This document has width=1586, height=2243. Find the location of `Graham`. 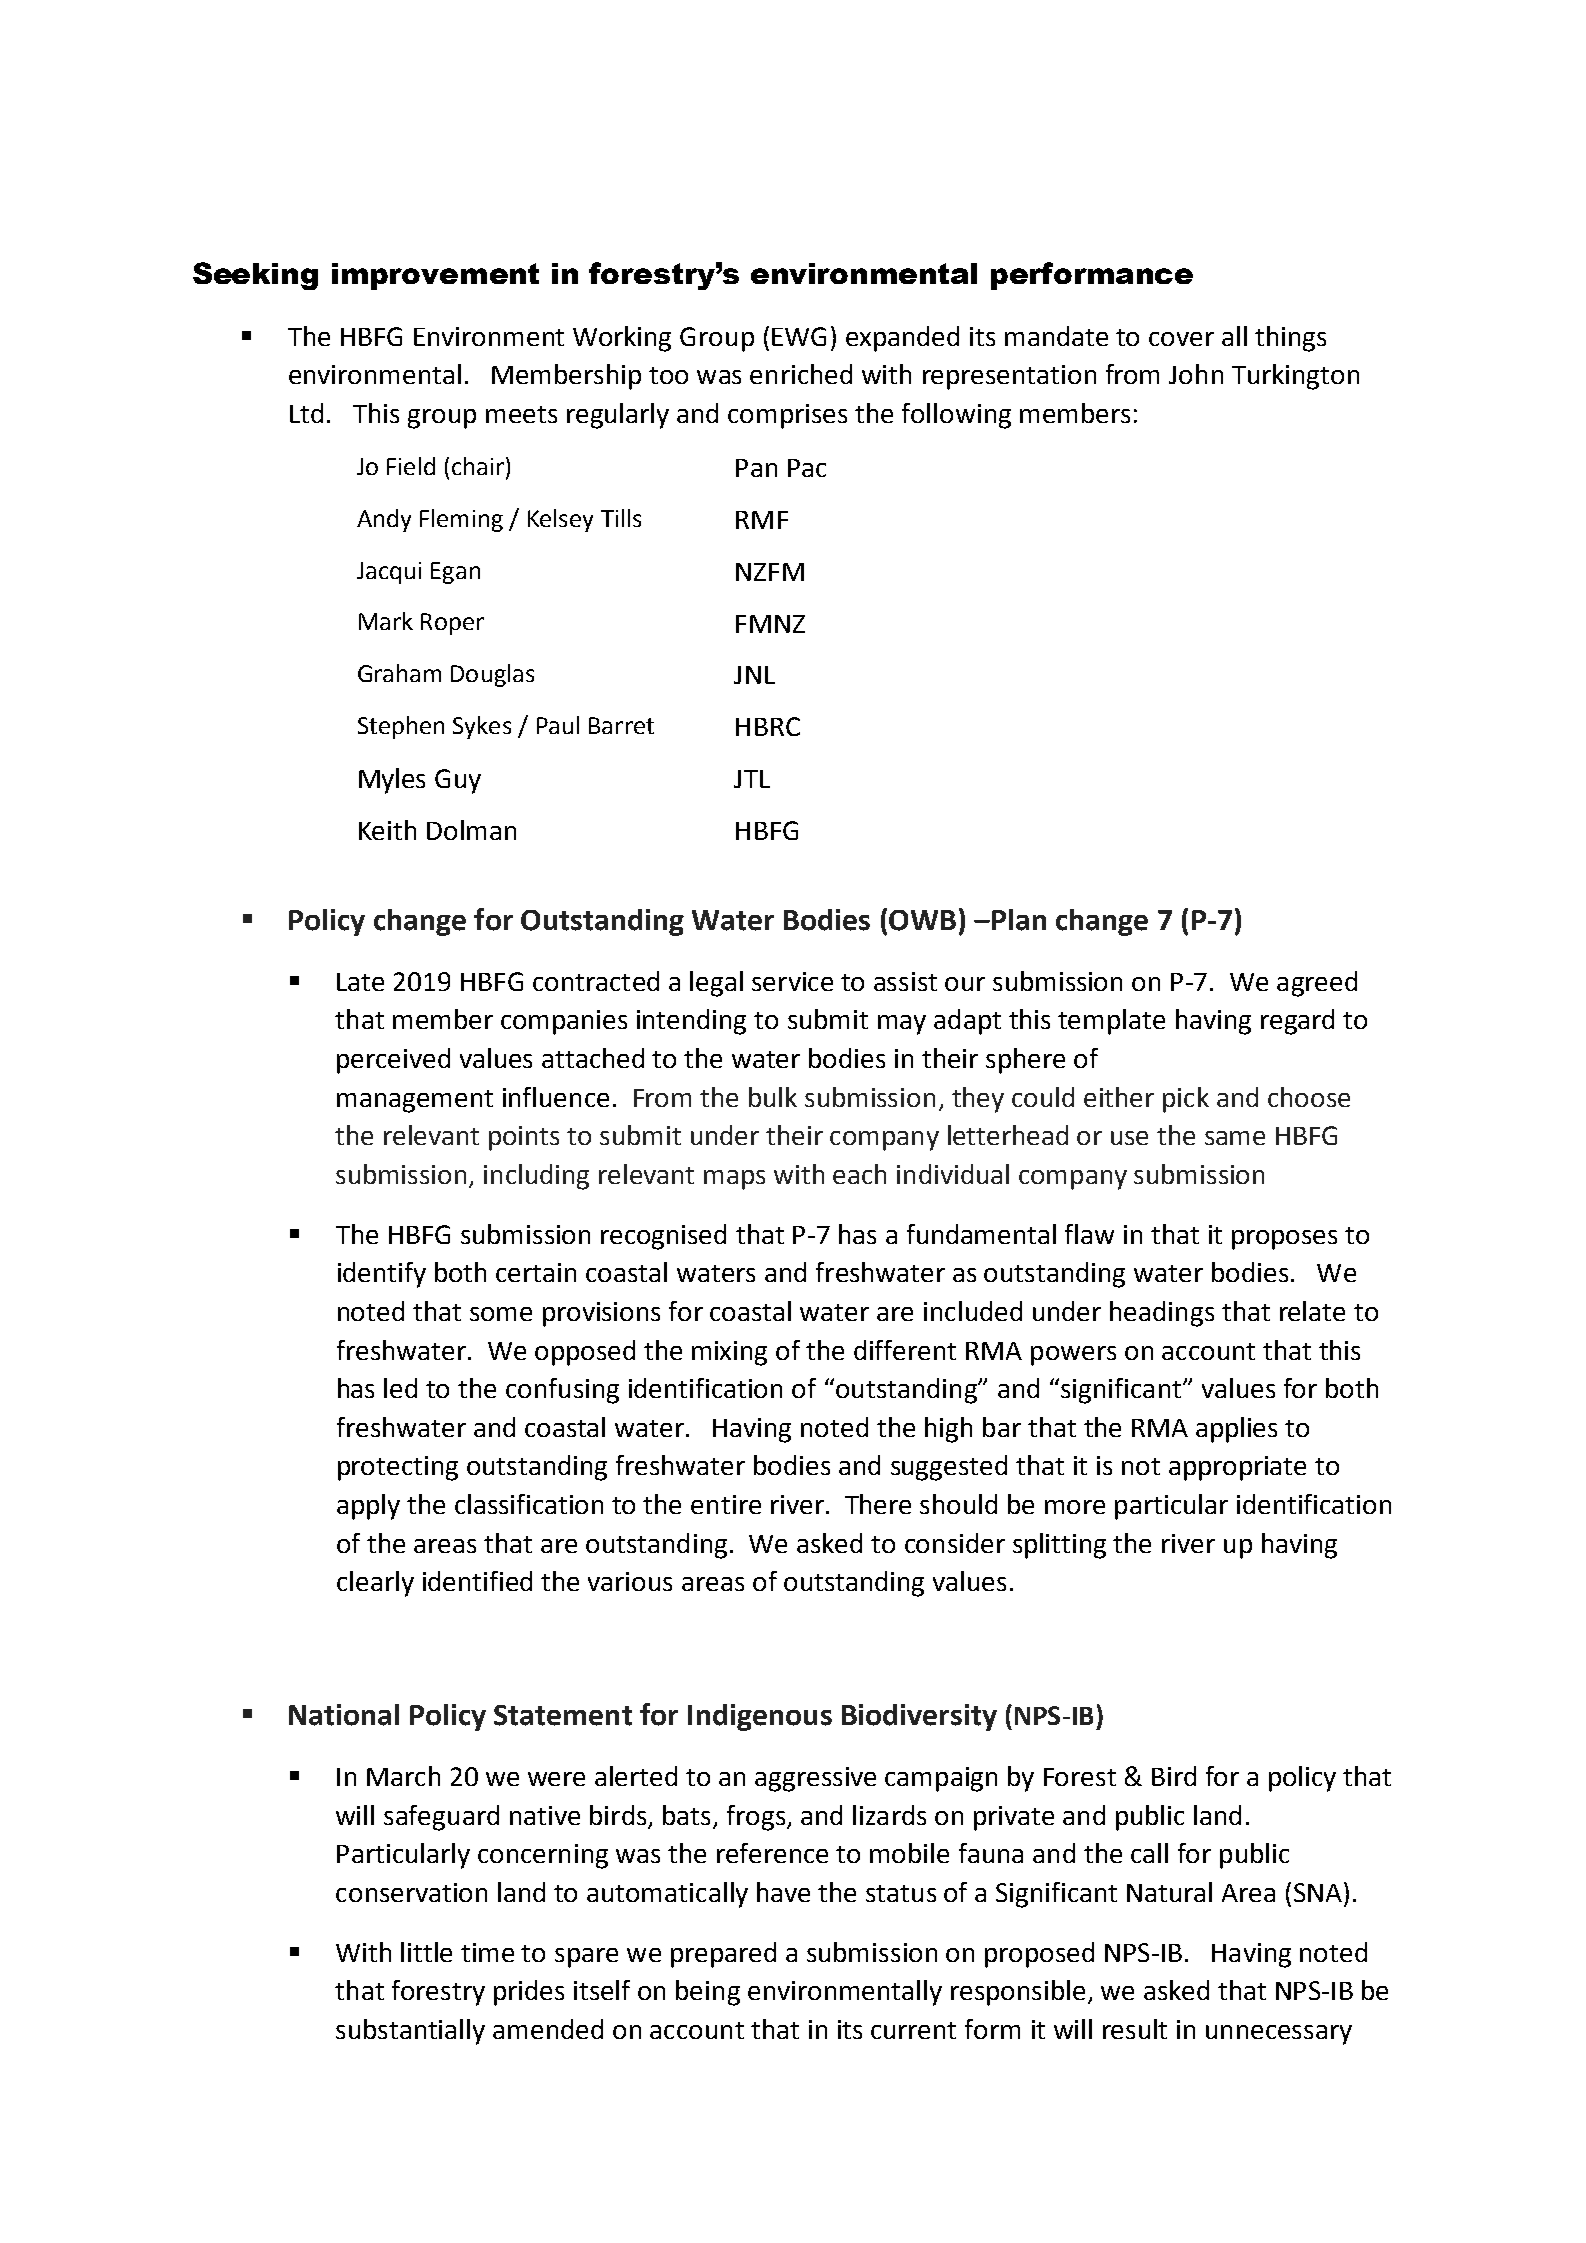

Graham is located at coordinates (399, 673).
